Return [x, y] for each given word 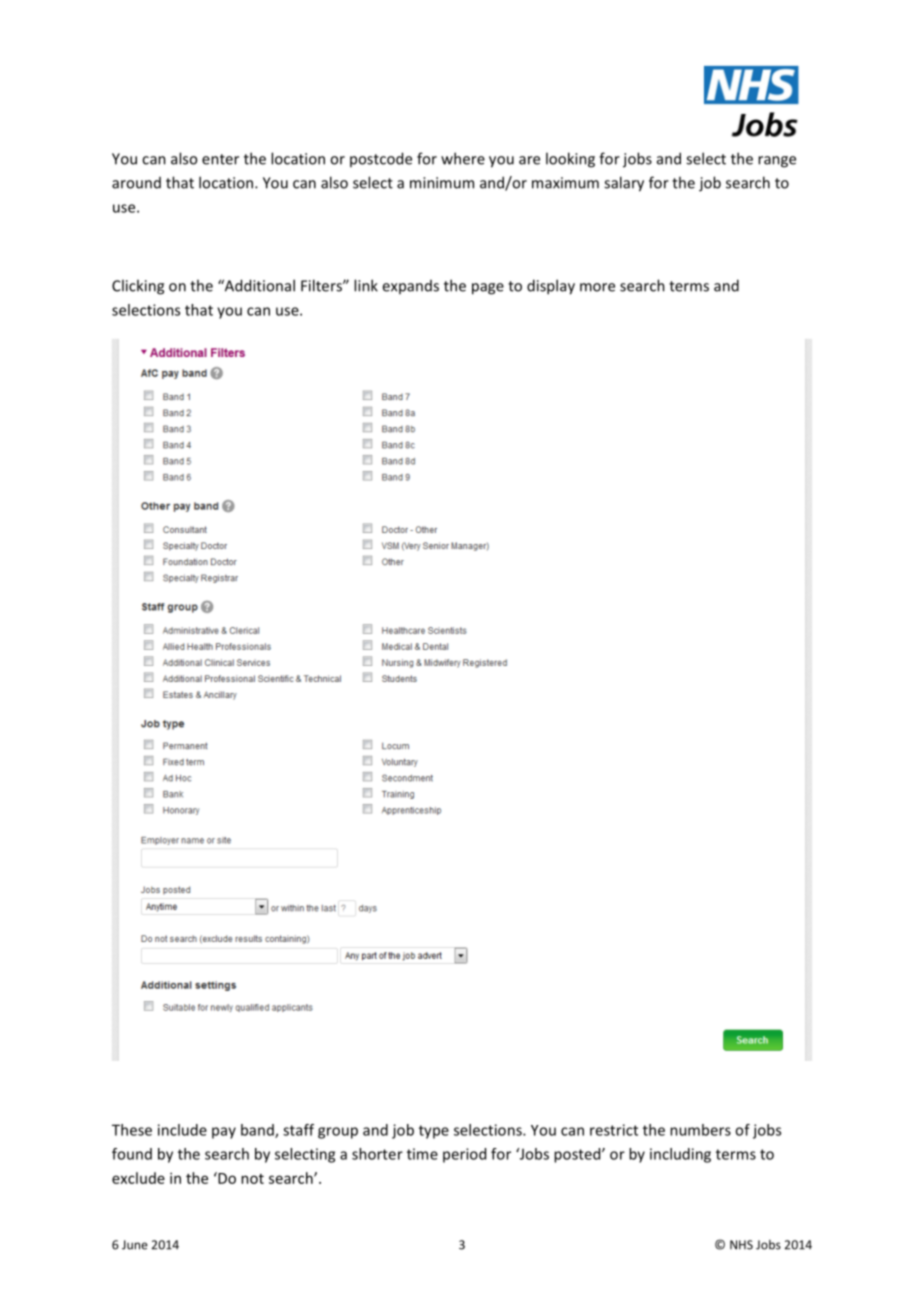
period [464, 1155]
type [434, 1132]
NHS [741, 1245]
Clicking [138, 287]
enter [220, 159]
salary [624, 184]
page [488, 289]
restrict [614, 1130]
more [597, 287]
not [252, 1179]
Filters [322, 285]
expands [410, 287]
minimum [442, 183]
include [182, 1130]
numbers [700, 1130]
